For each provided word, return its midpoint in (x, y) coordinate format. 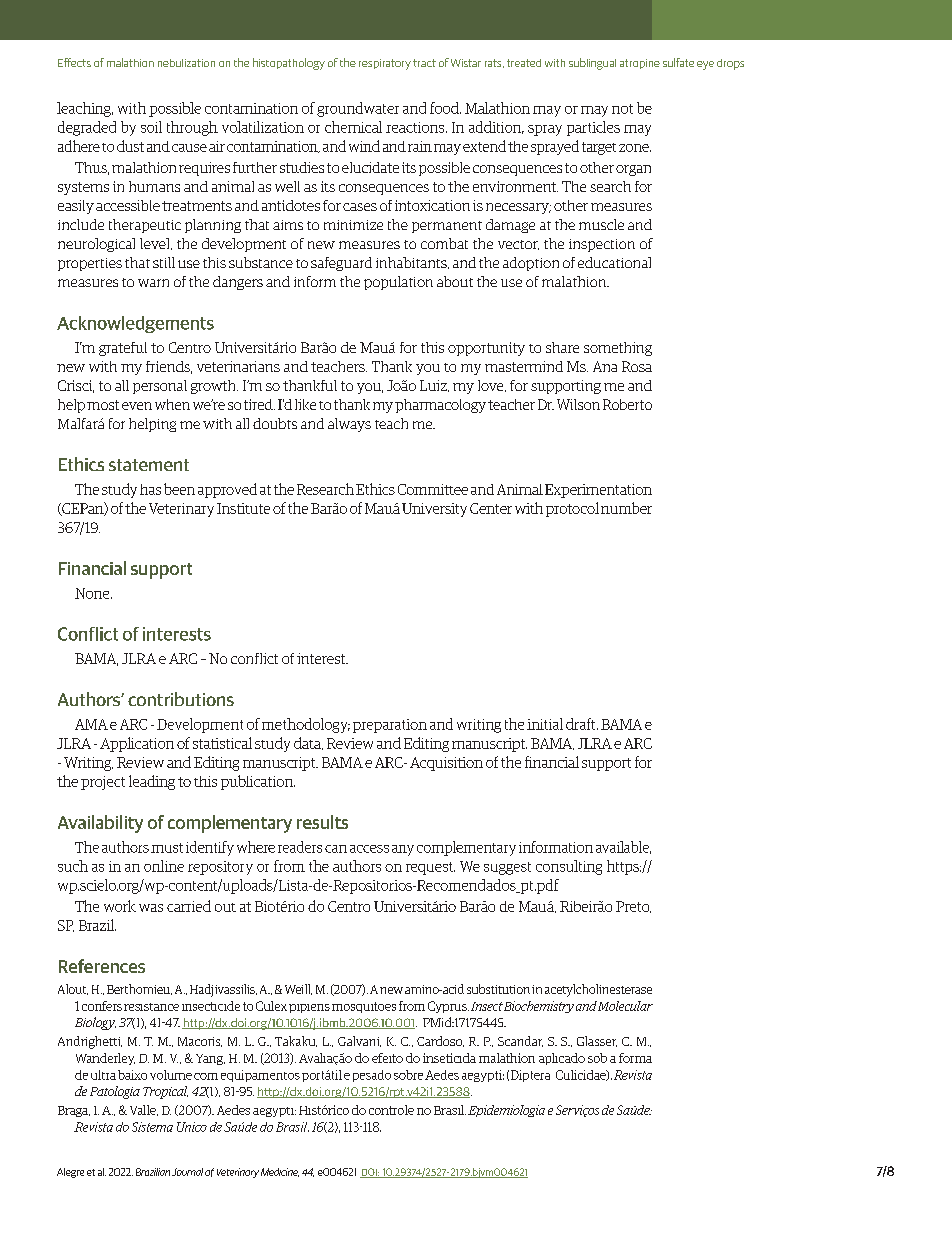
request (430, 868)
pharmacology (440, 406)
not (622, 109)
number (626, 508)
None (93, 593)
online (164, 866)
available (623, 847)
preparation (390, 726)
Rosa (637, 366)
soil (151, 127)
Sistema (152, 1127)
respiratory (385, 64)
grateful (123, 349)
